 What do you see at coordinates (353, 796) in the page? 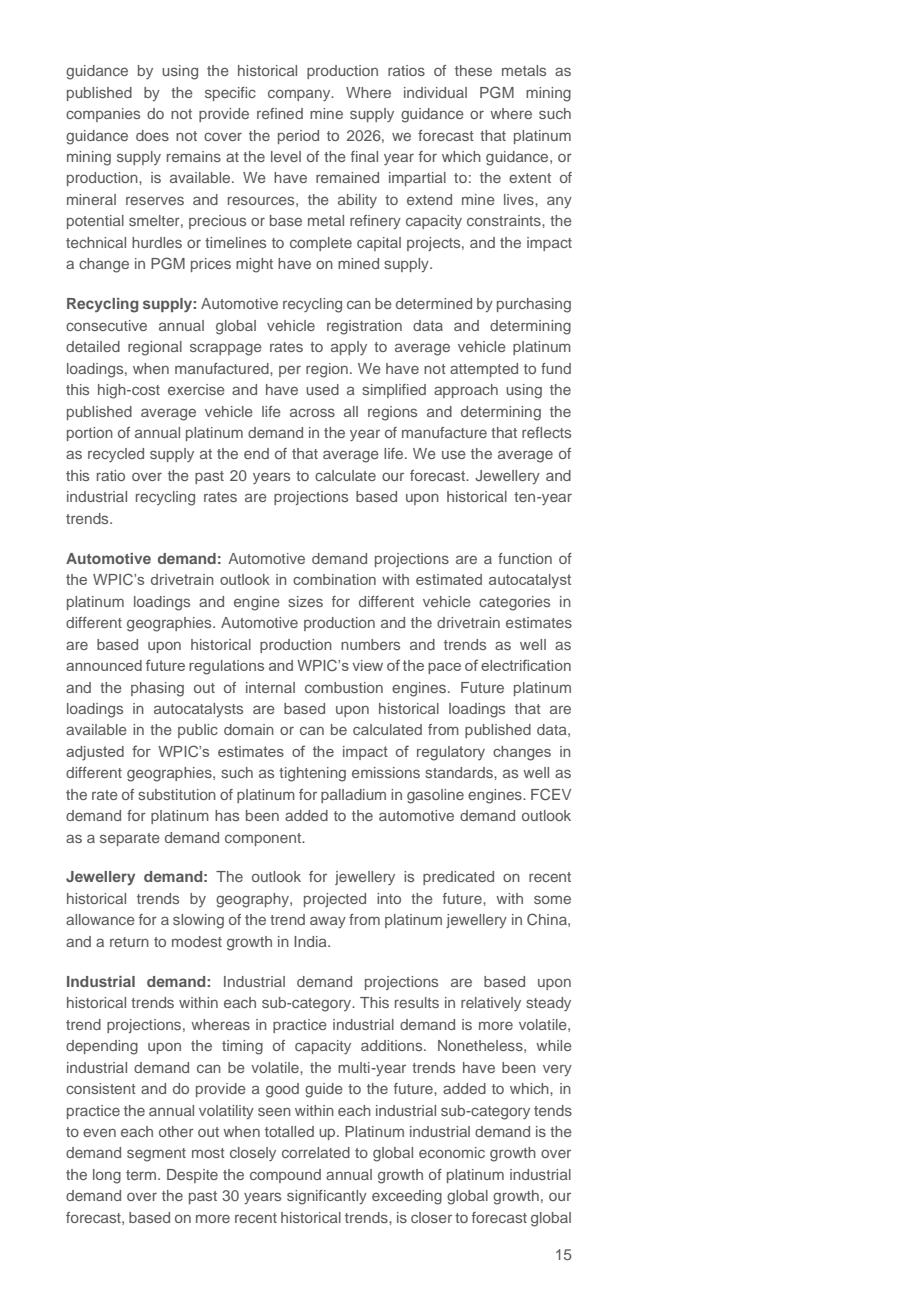
I see `palladium` at bounding box center [353, 796].
